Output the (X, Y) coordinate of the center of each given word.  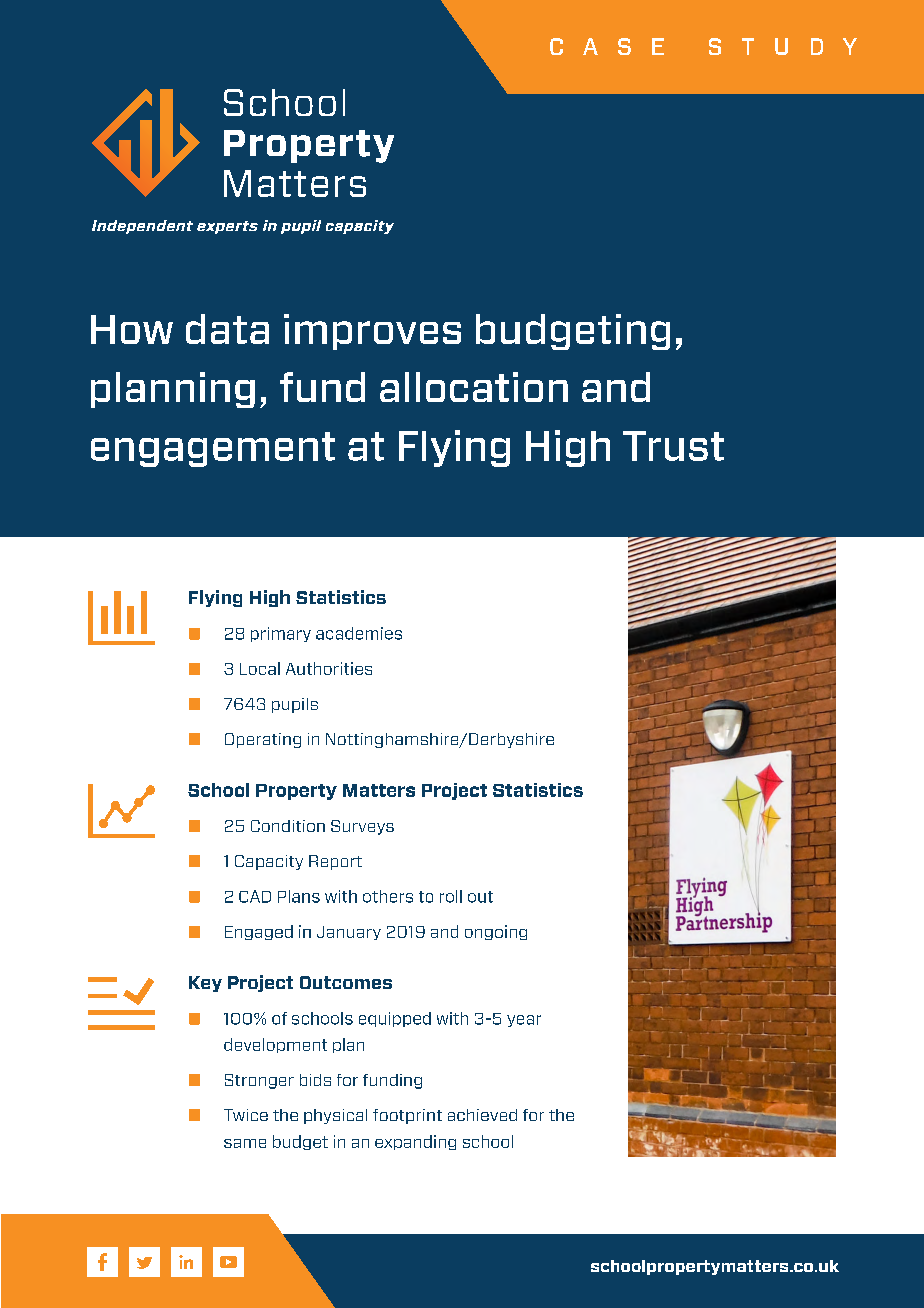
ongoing (496, 932)
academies (359, 633)
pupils (295, 705)
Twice (246, 1115)
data (227, 329)
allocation (474, 387)
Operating (263, 740)
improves (372, 332)
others (388, 896)
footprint (407, 1116)
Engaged (259, 932)
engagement (213, 449)
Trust (673, 446)
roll (451, 896)
